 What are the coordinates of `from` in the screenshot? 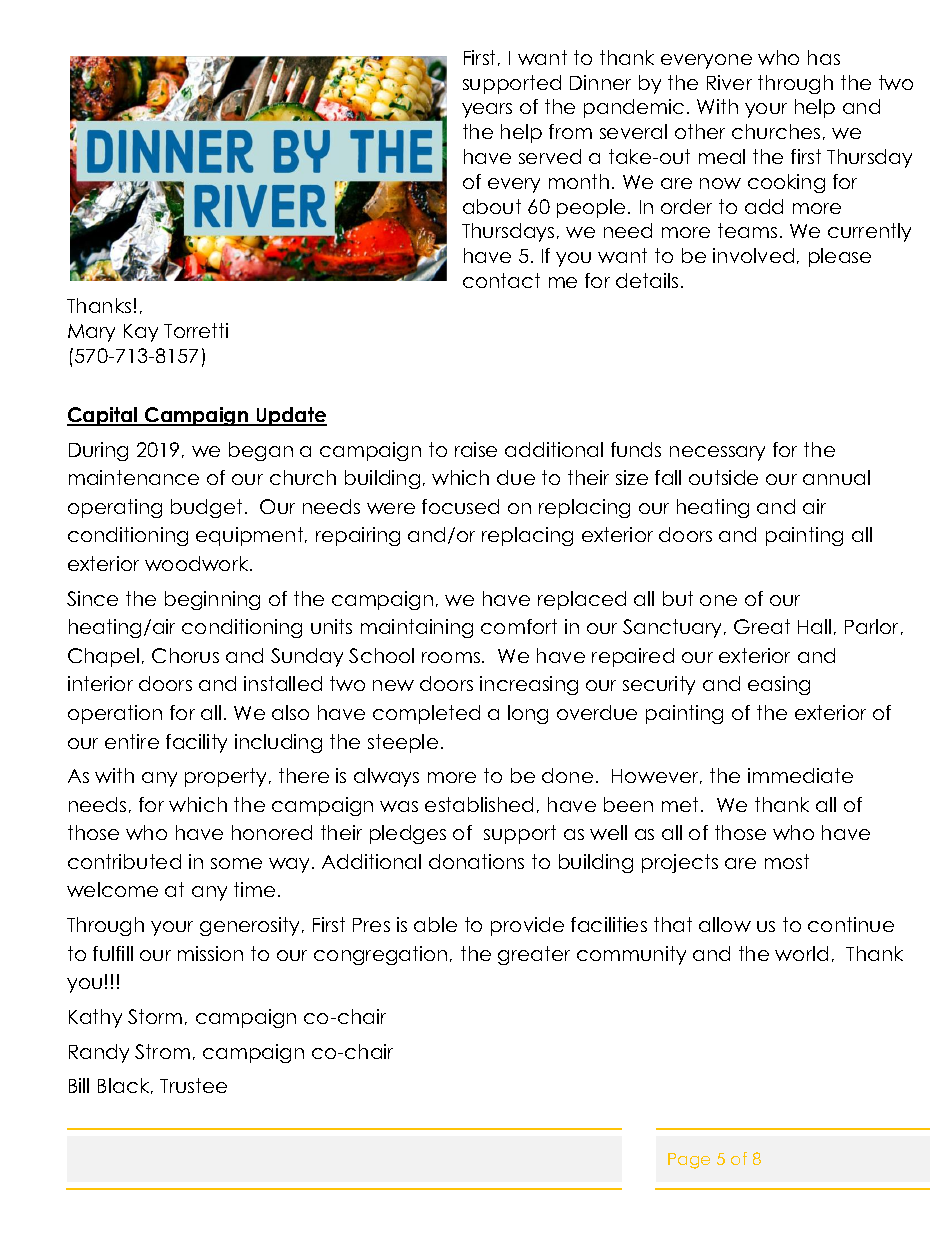 It's located at (570, 131).
